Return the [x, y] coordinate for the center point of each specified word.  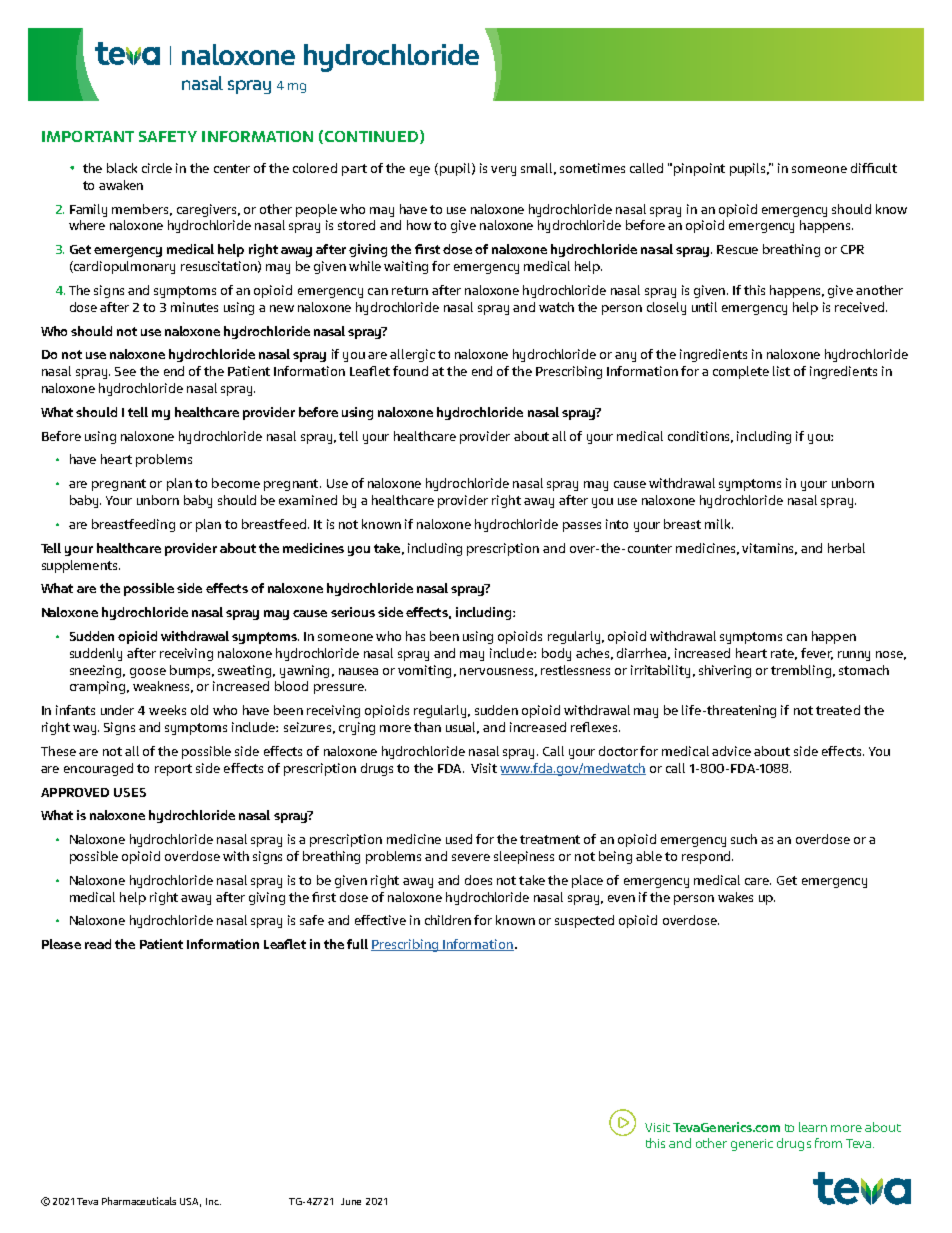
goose [148, 673]
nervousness [496, 671]
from [828, 1143]
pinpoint [699, 169]
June [351, 1201]
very [503, 171]
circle [157, 168]
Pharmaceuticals [139, 1201]
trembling [801, 671]
